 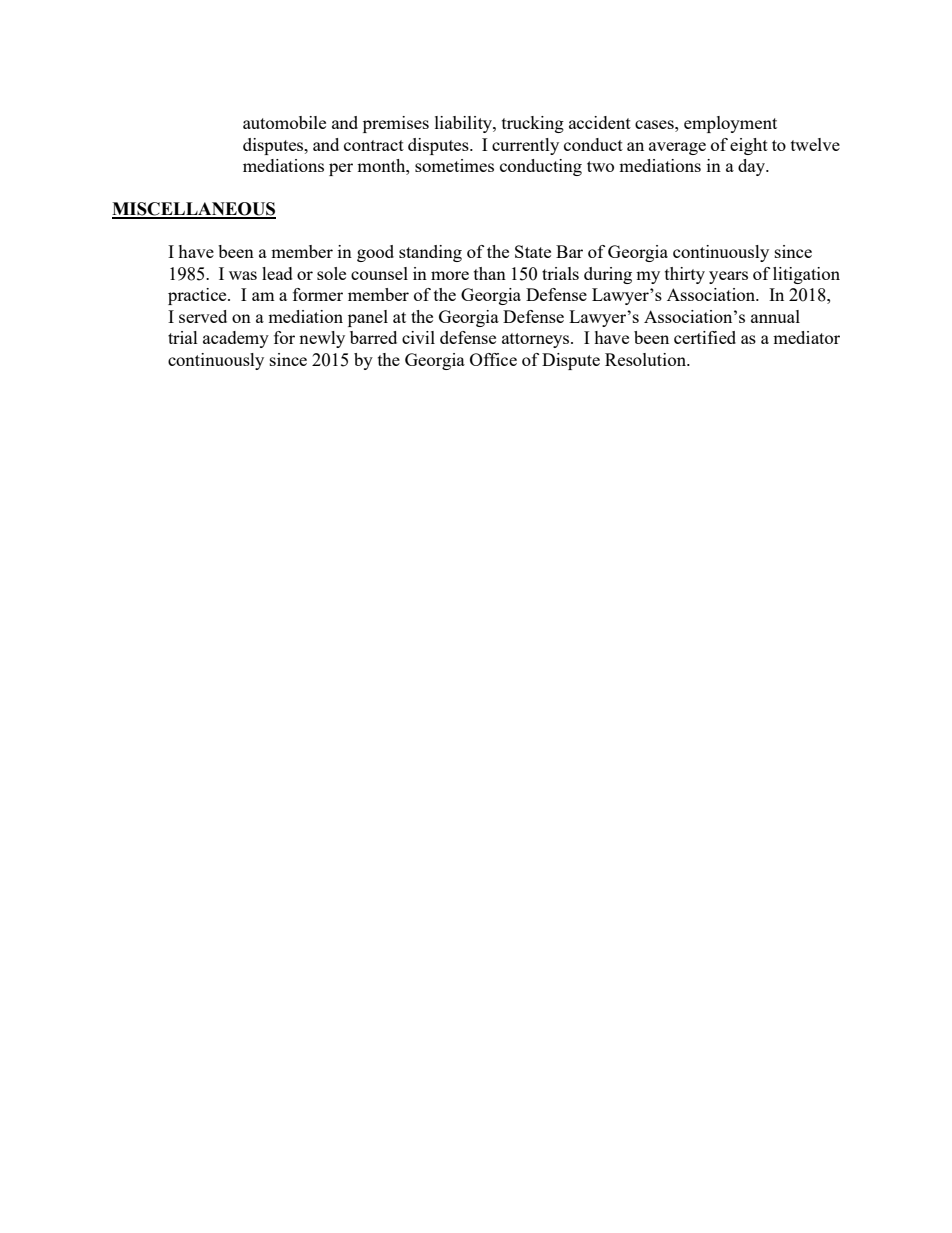 What do you see at coordinates (533, 251) in the screenshot?
I see `State` at bounding box center [533, 251].
